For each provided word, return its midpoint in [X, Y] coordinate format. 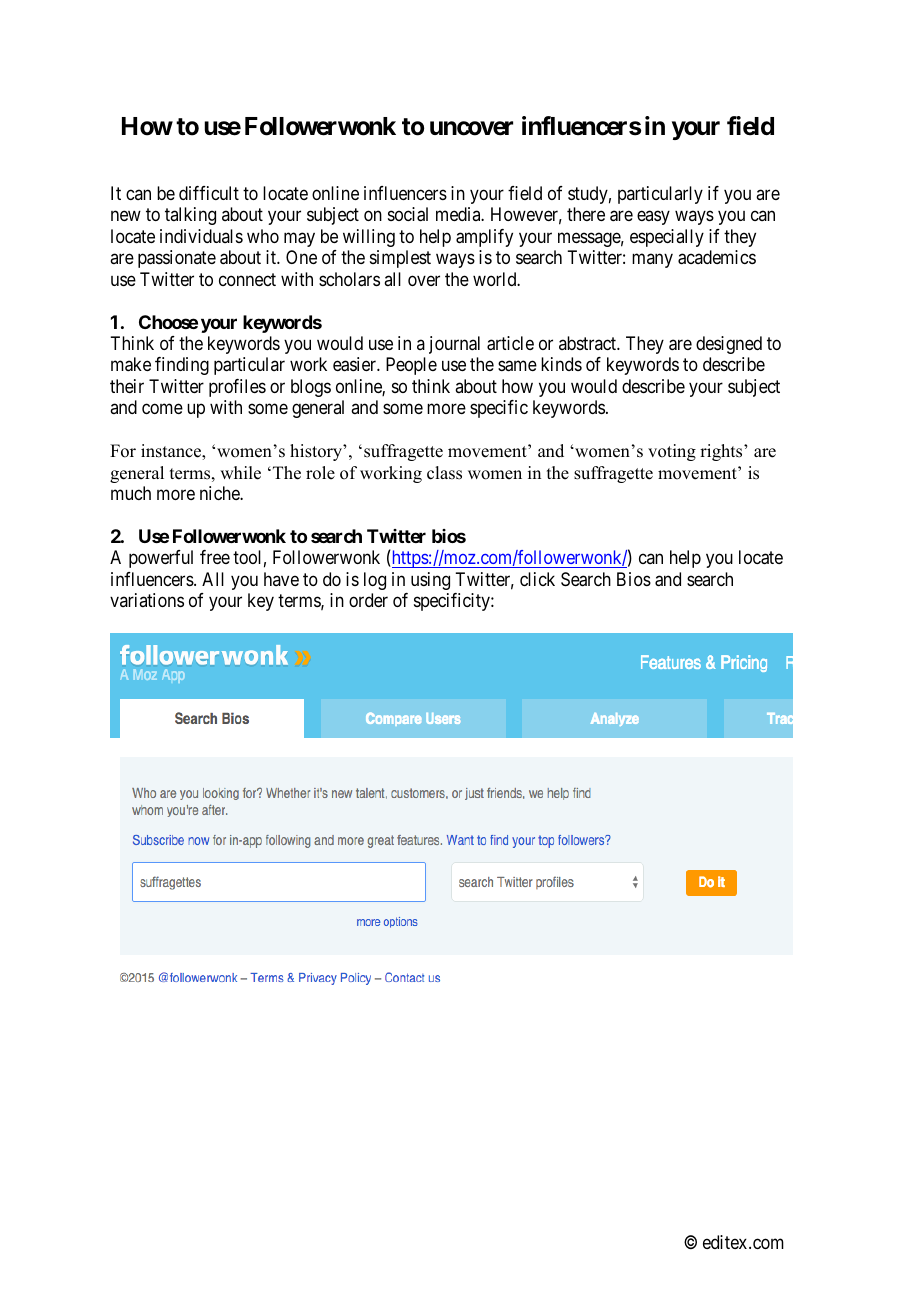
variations [147, 600]
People [411, 366]
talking [190, 216]
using [430, 581]
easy [653, 218]
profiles [237, 388]
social [408, 214]
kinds [561, 364]
